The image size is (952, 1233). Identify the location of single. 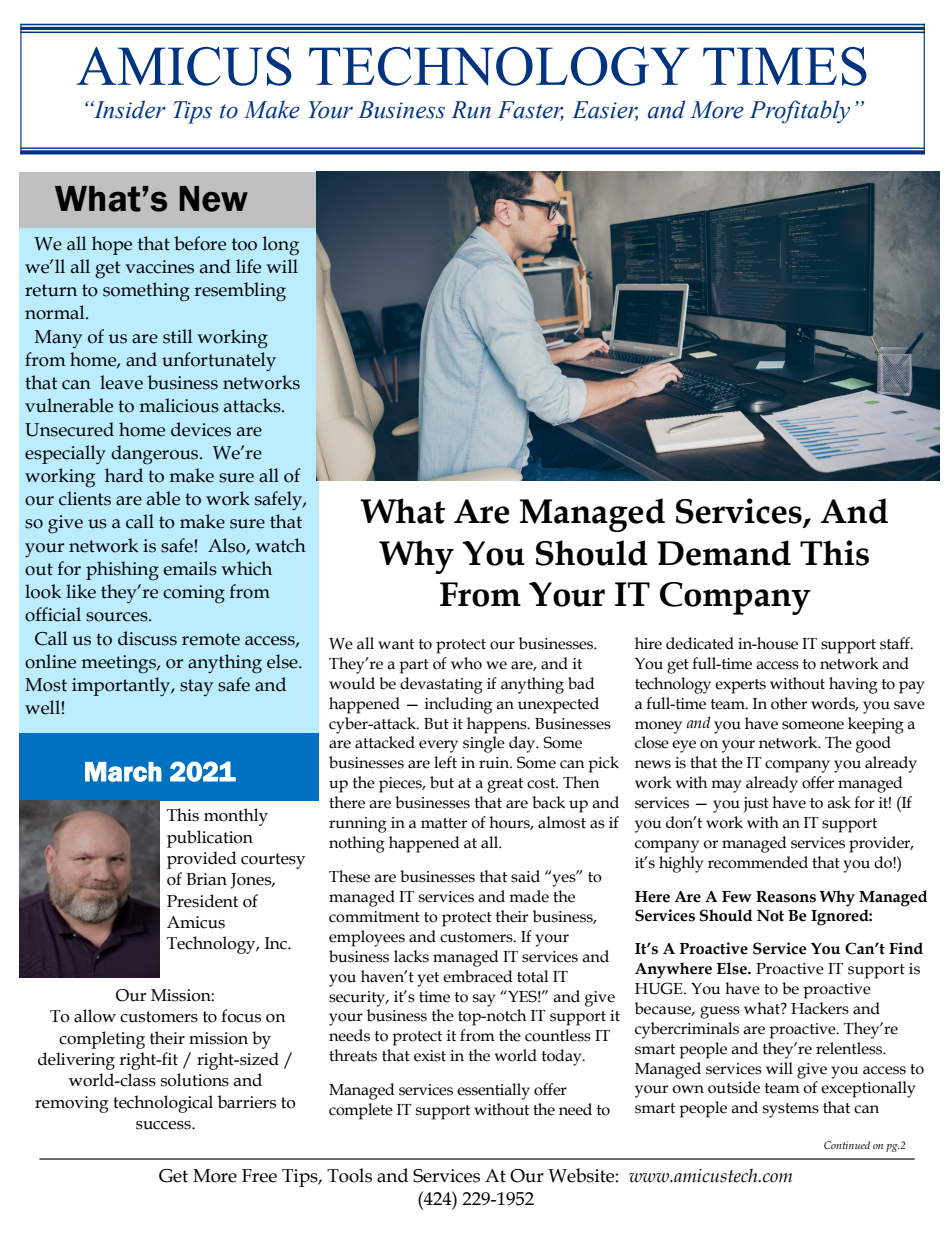
(484, 744).
